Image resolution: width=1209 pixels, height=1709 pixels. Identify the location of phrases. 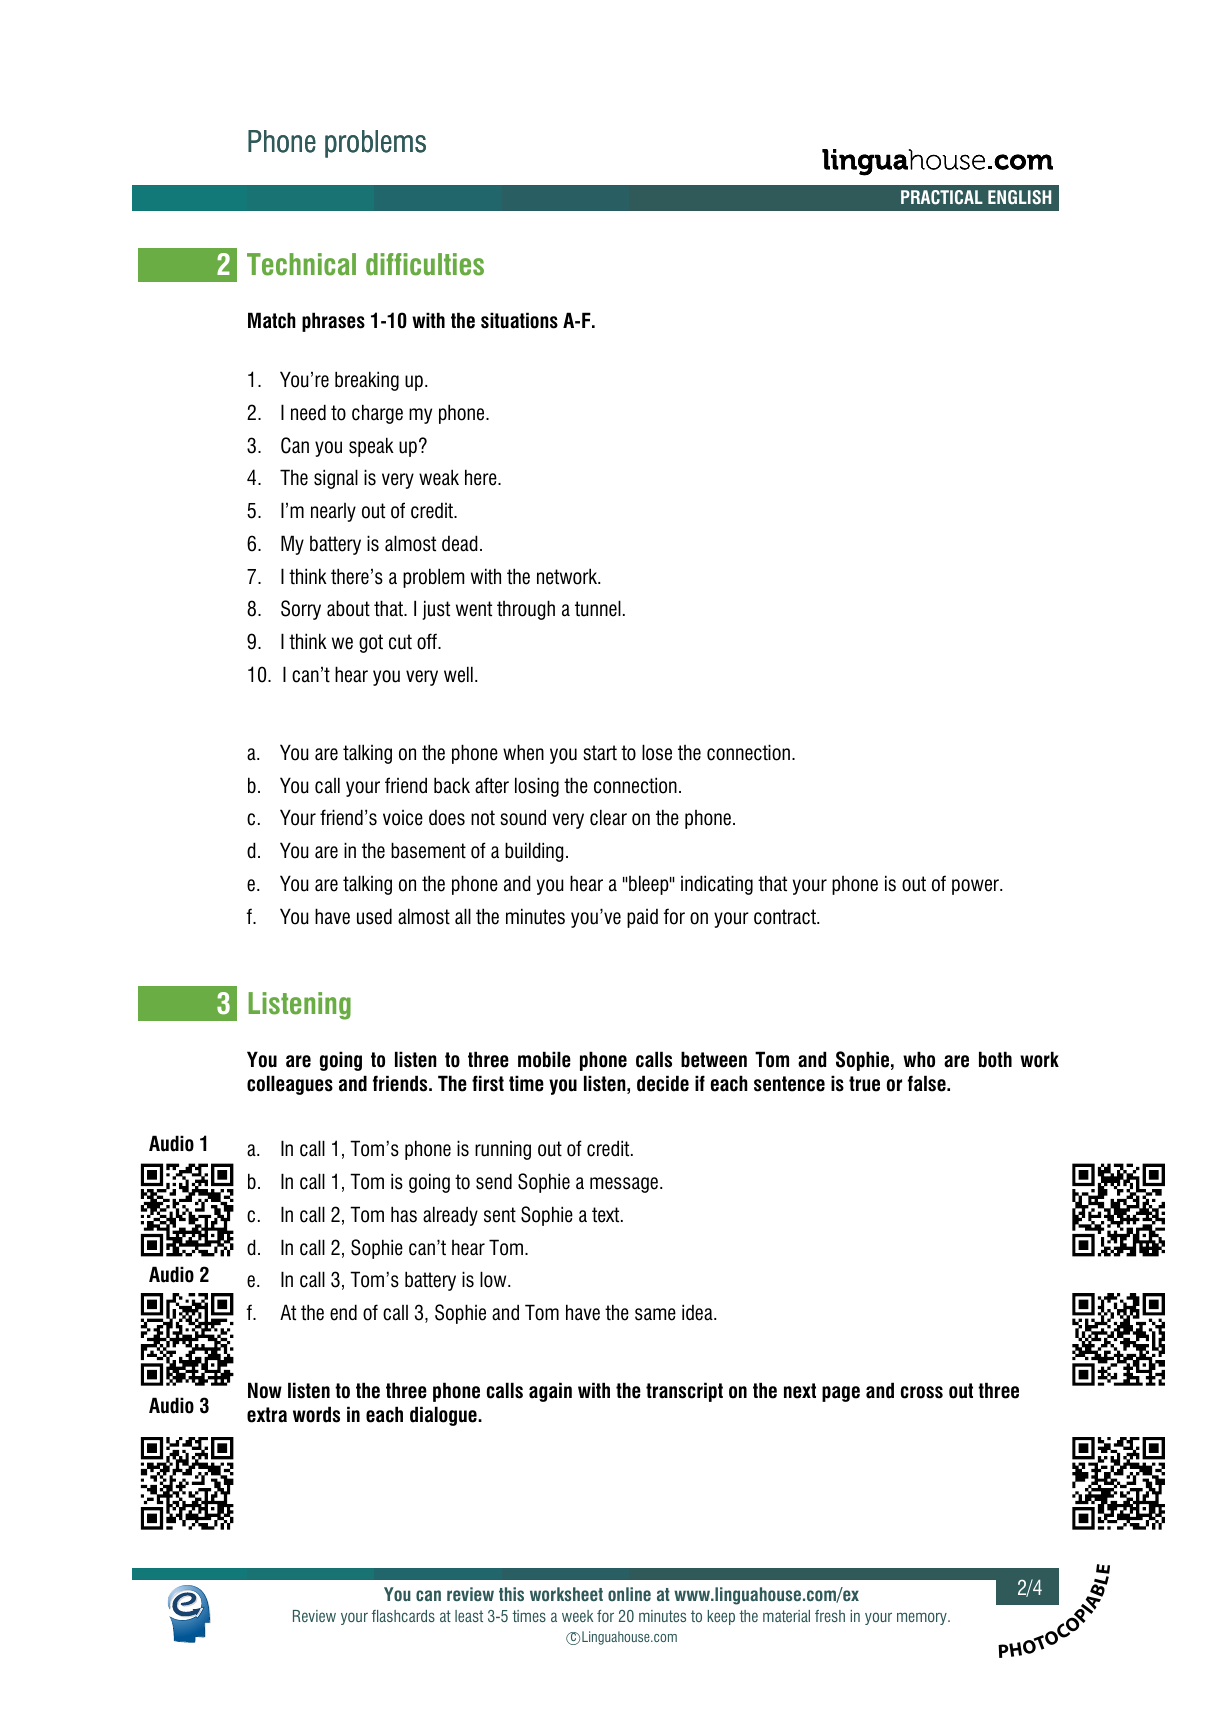
(333, 322).
